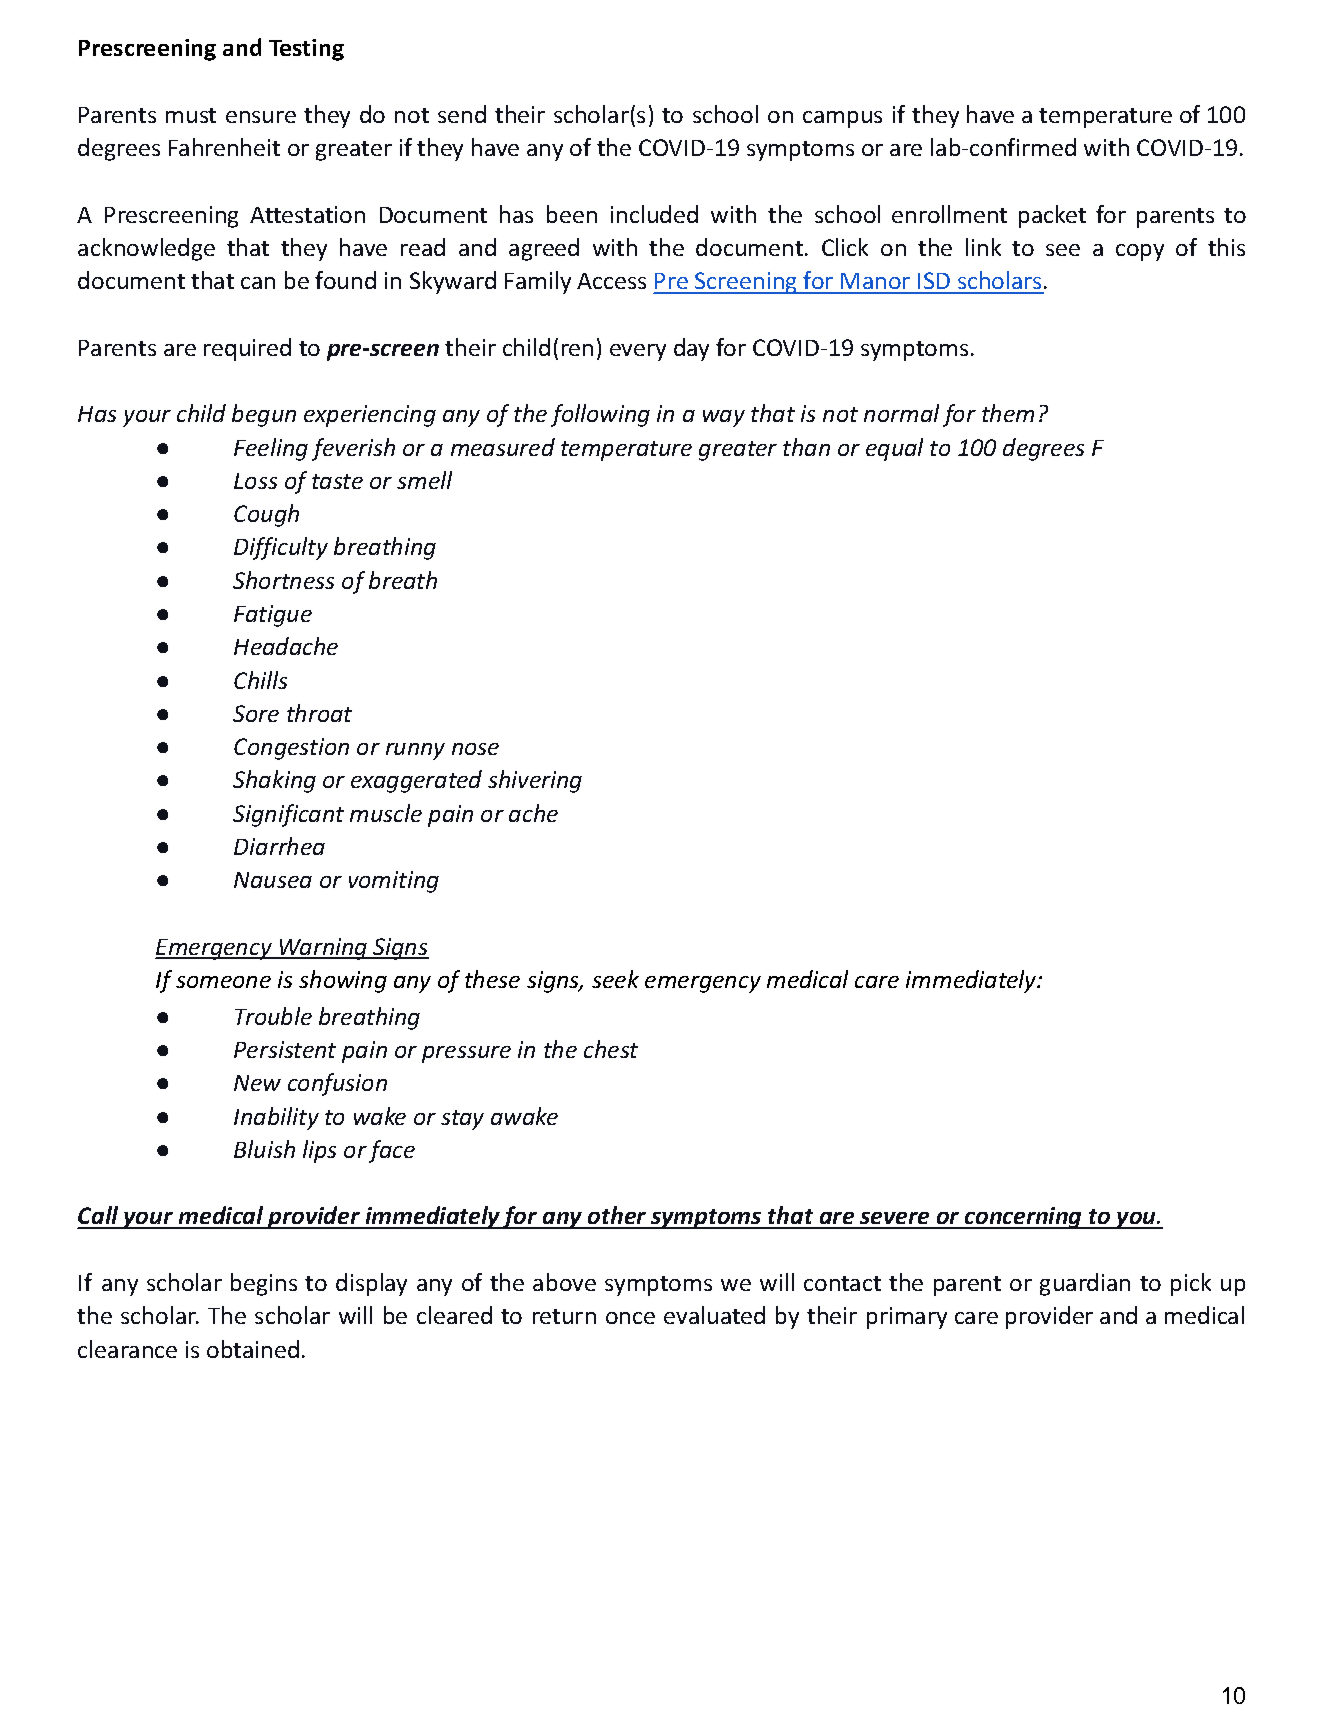 The image size is (1325, 1714). Describe the element at coordinates (611, 1049) in the screenshot. I see `chest` at that location.
